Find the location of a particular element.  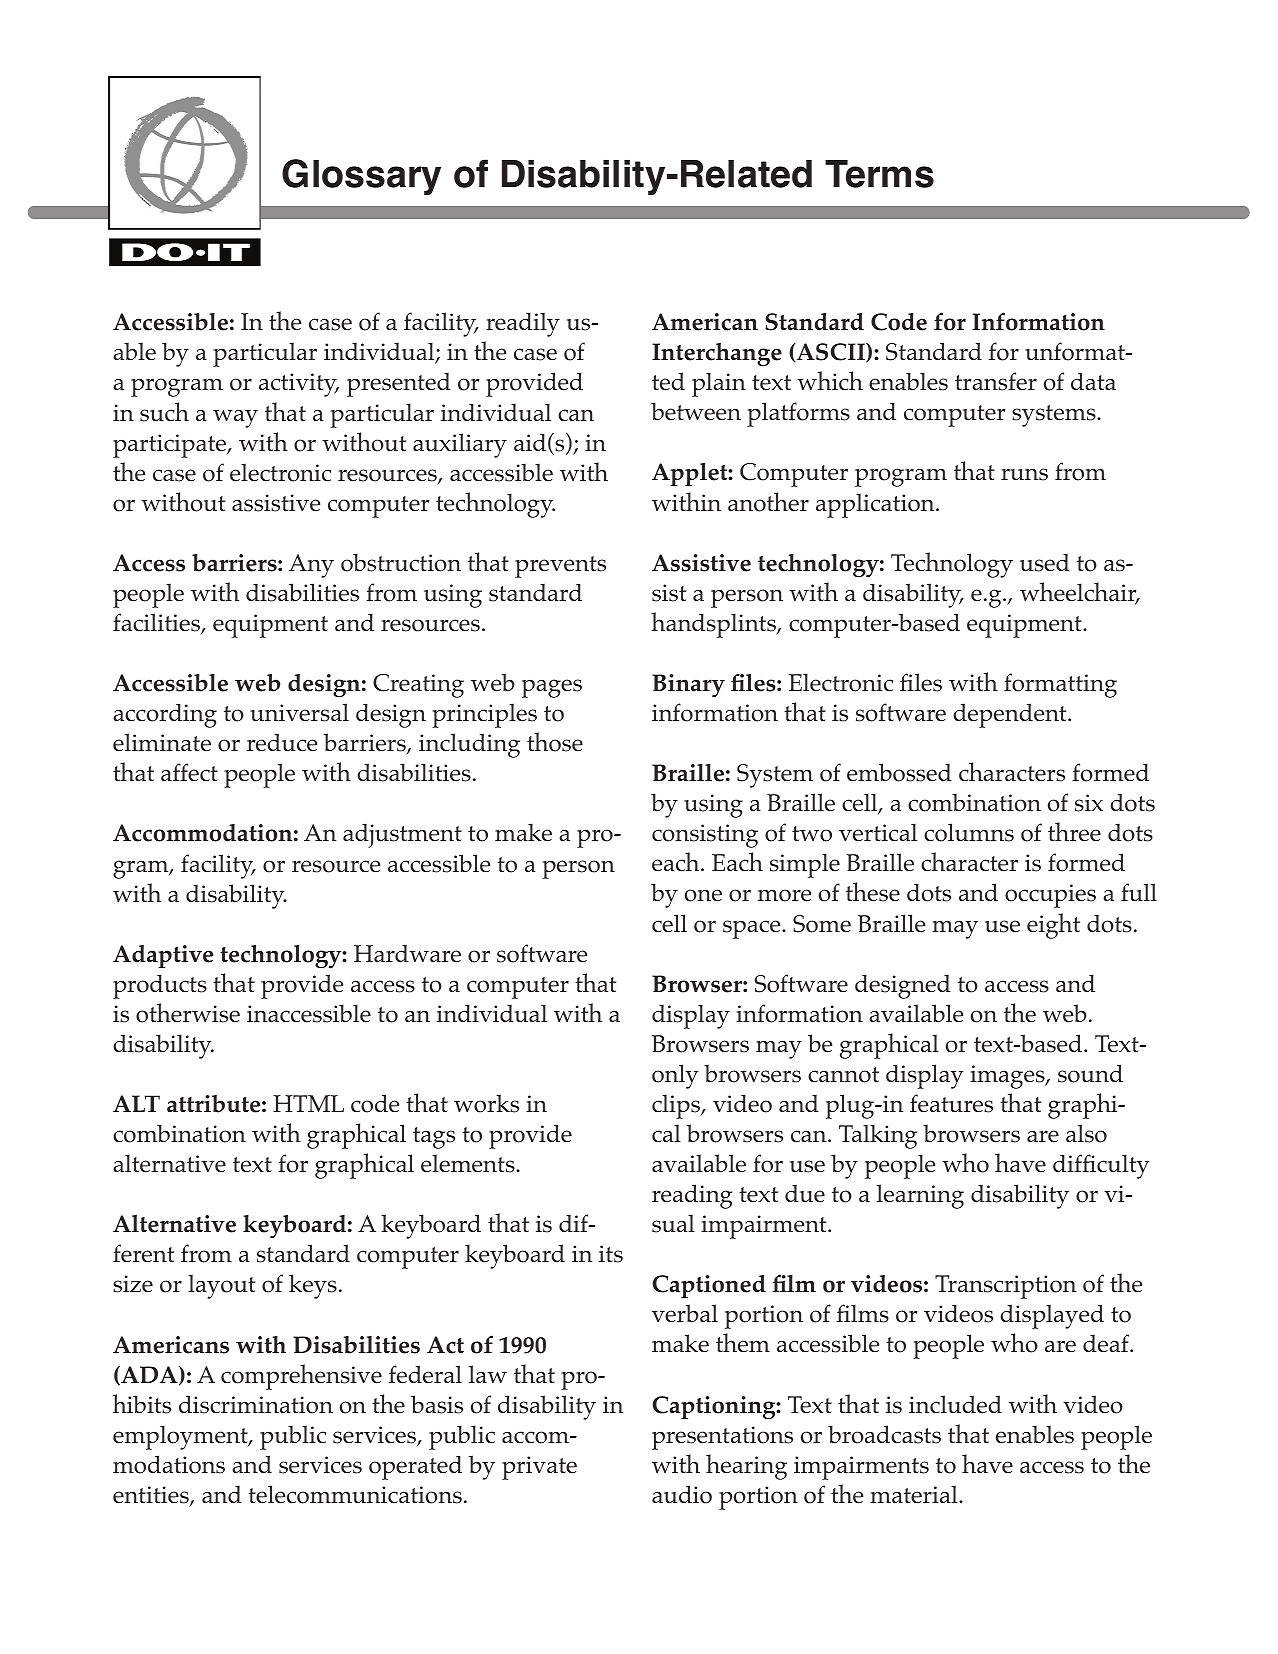

columns is located at coordinates (969, 832).
